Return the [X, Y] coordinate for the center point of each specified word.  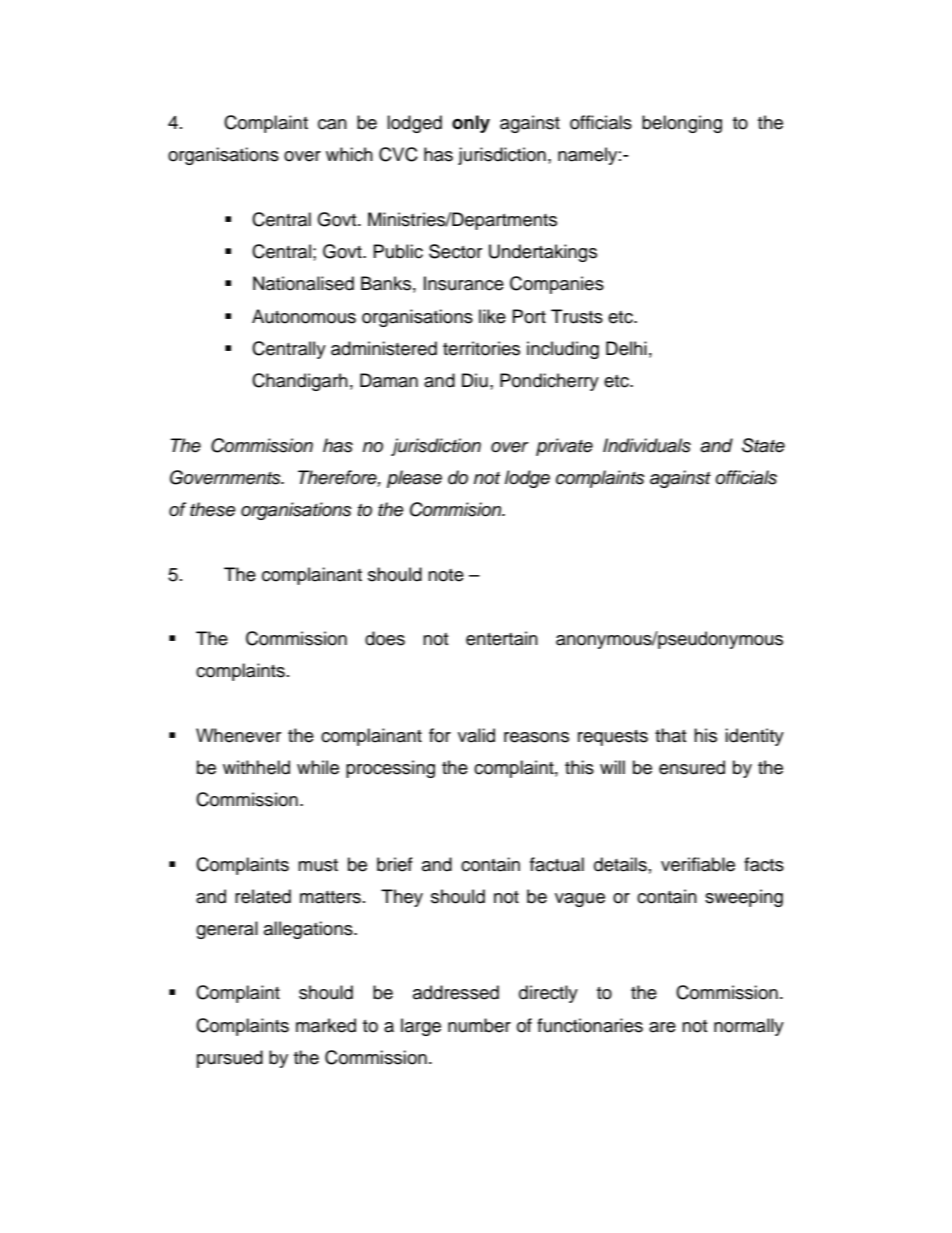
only [471, 124]
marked [326, 1025]
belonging [682, 124]
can [332, 124]
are [662, 1027]
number [479, 1025]
